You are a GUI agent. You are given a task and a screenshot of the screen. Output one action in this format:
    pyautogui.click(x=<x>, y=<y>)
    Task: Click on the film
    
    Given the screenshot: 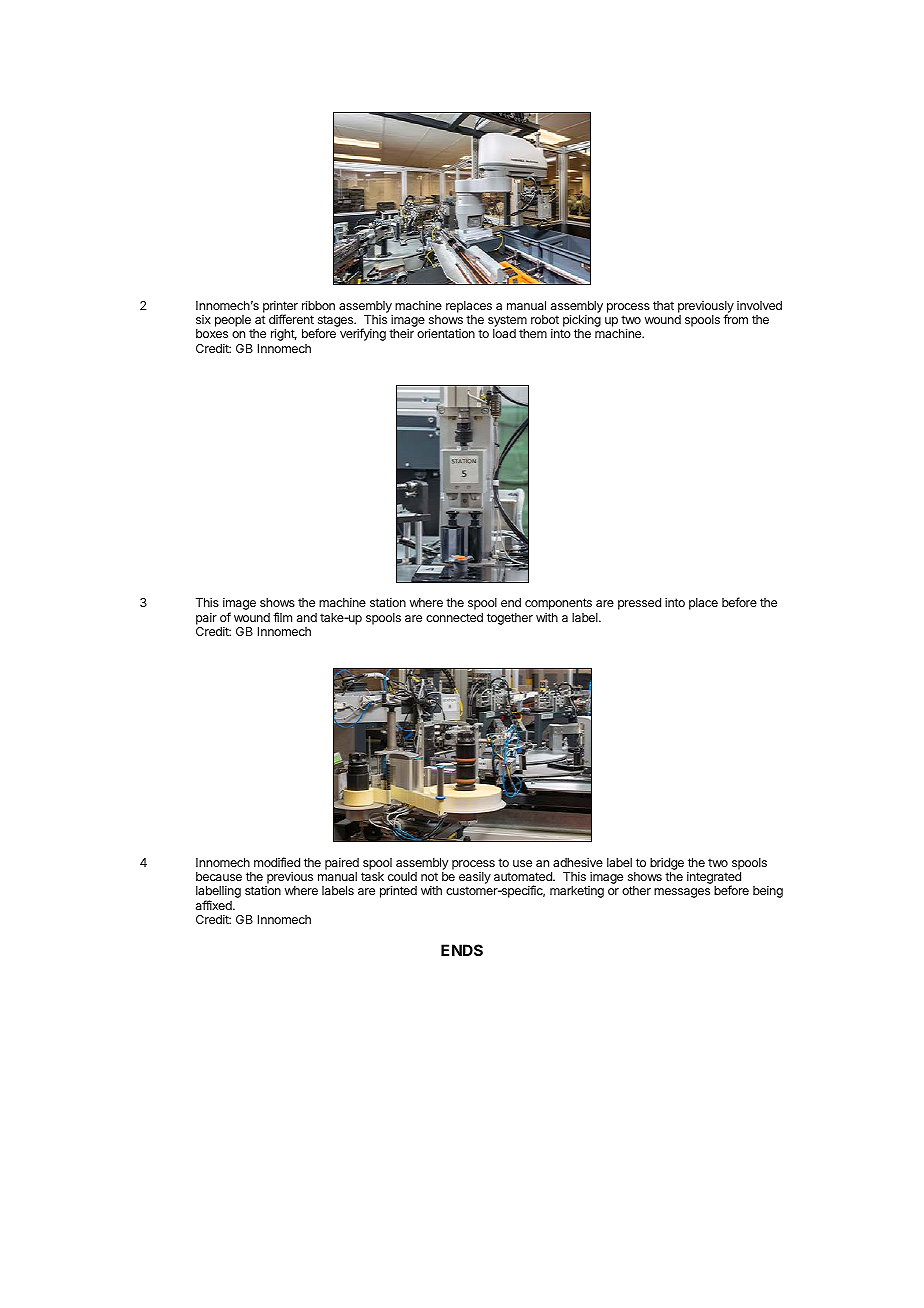 What is the action you would take?
    pyautogui.click(x=282, y=617)
